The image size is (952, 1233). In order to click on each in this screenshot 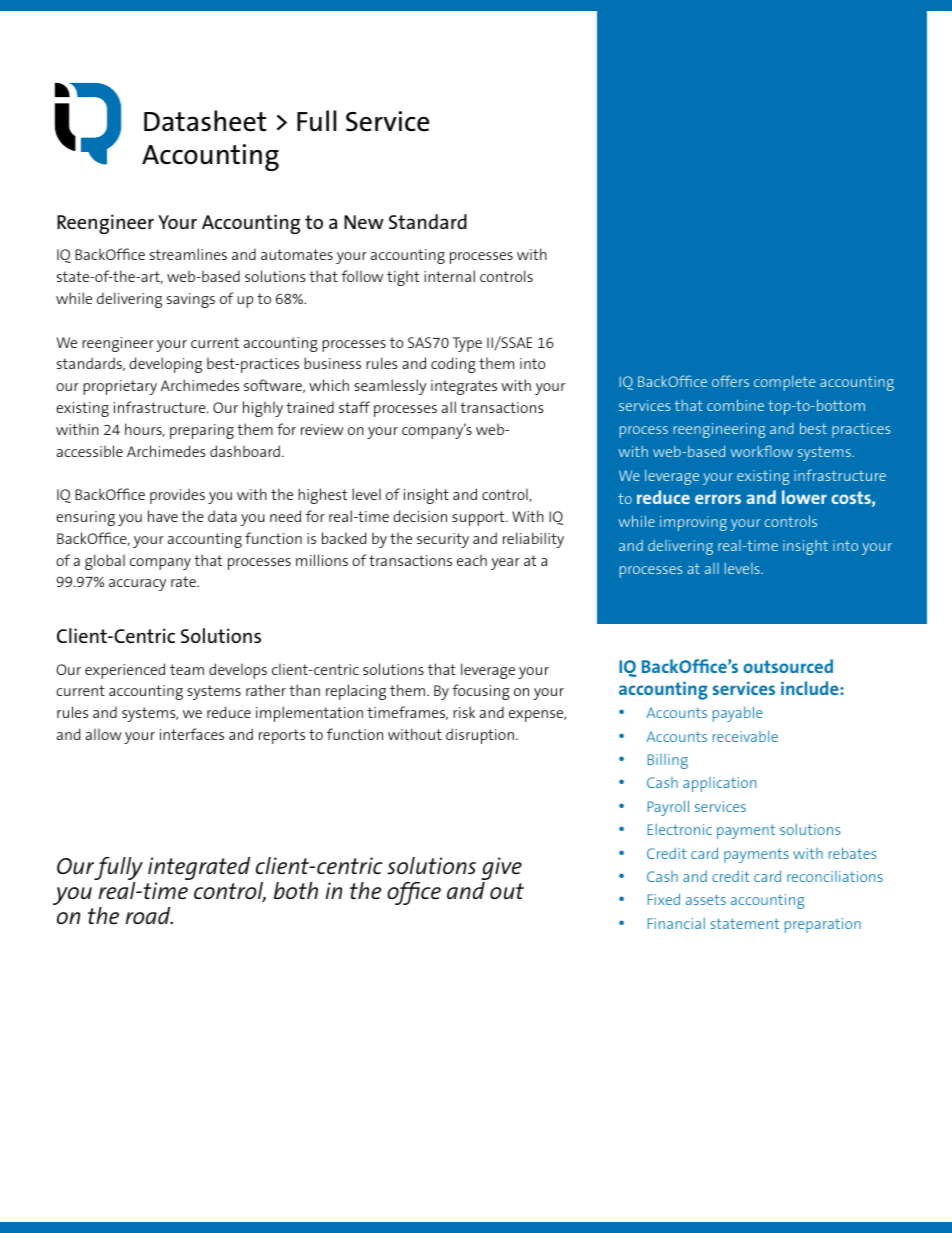, I will do `click(472, 560)`.
